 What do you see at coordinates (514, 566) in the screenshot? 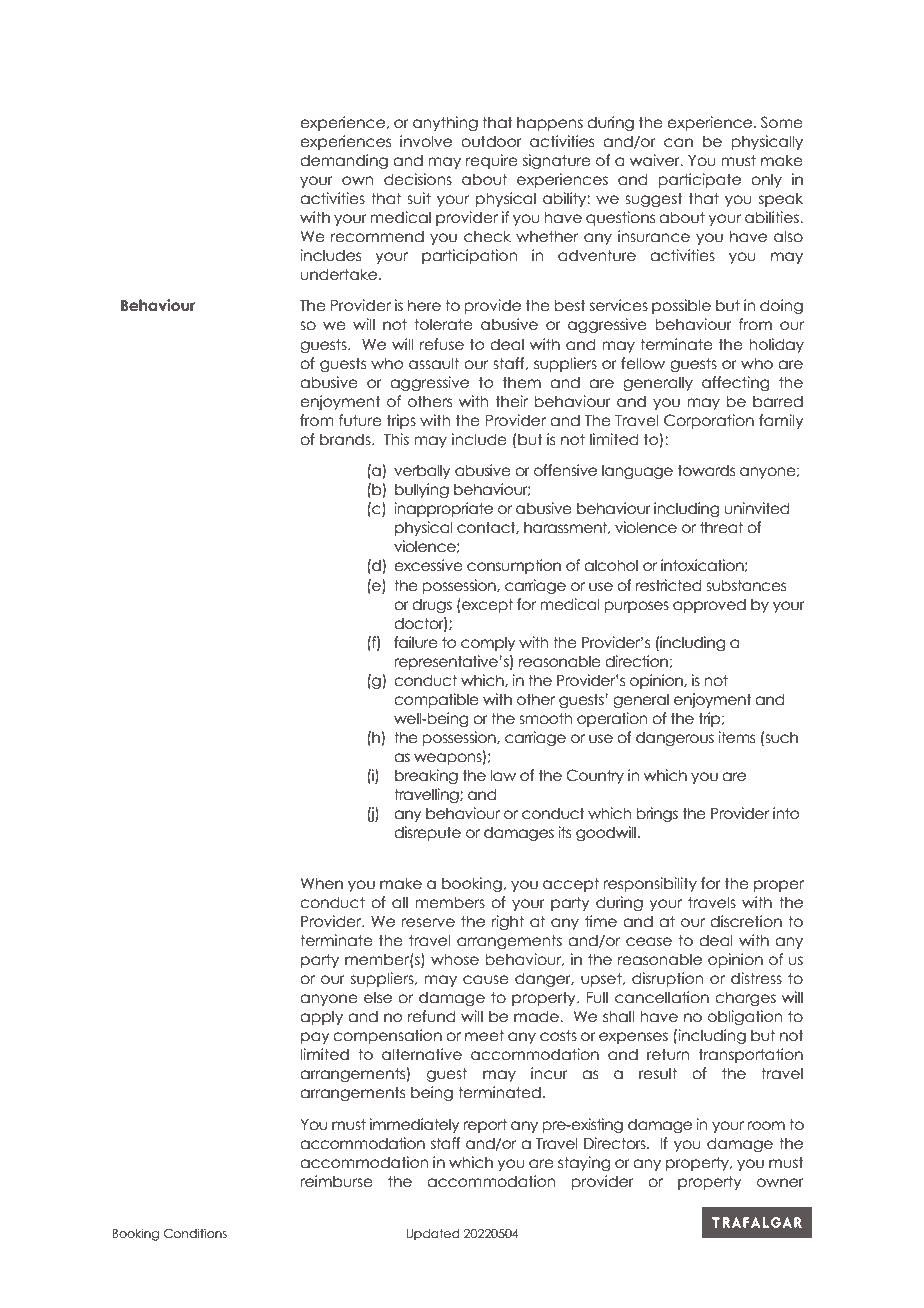
I see `consumption` at bounding box center [514, 566].
